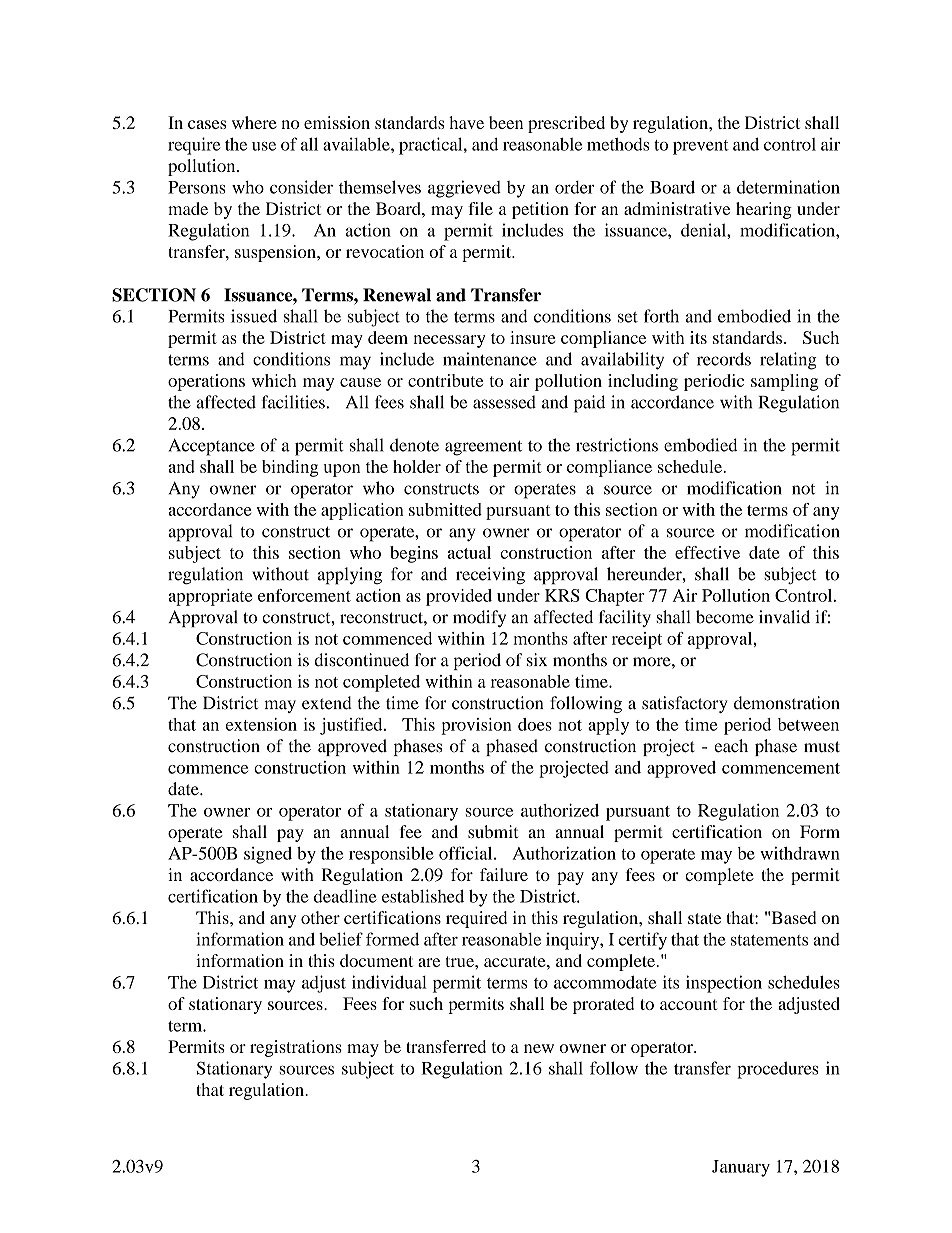 This screenshot has height=1233, width=952. I want to click on become, so click(725, 617).
